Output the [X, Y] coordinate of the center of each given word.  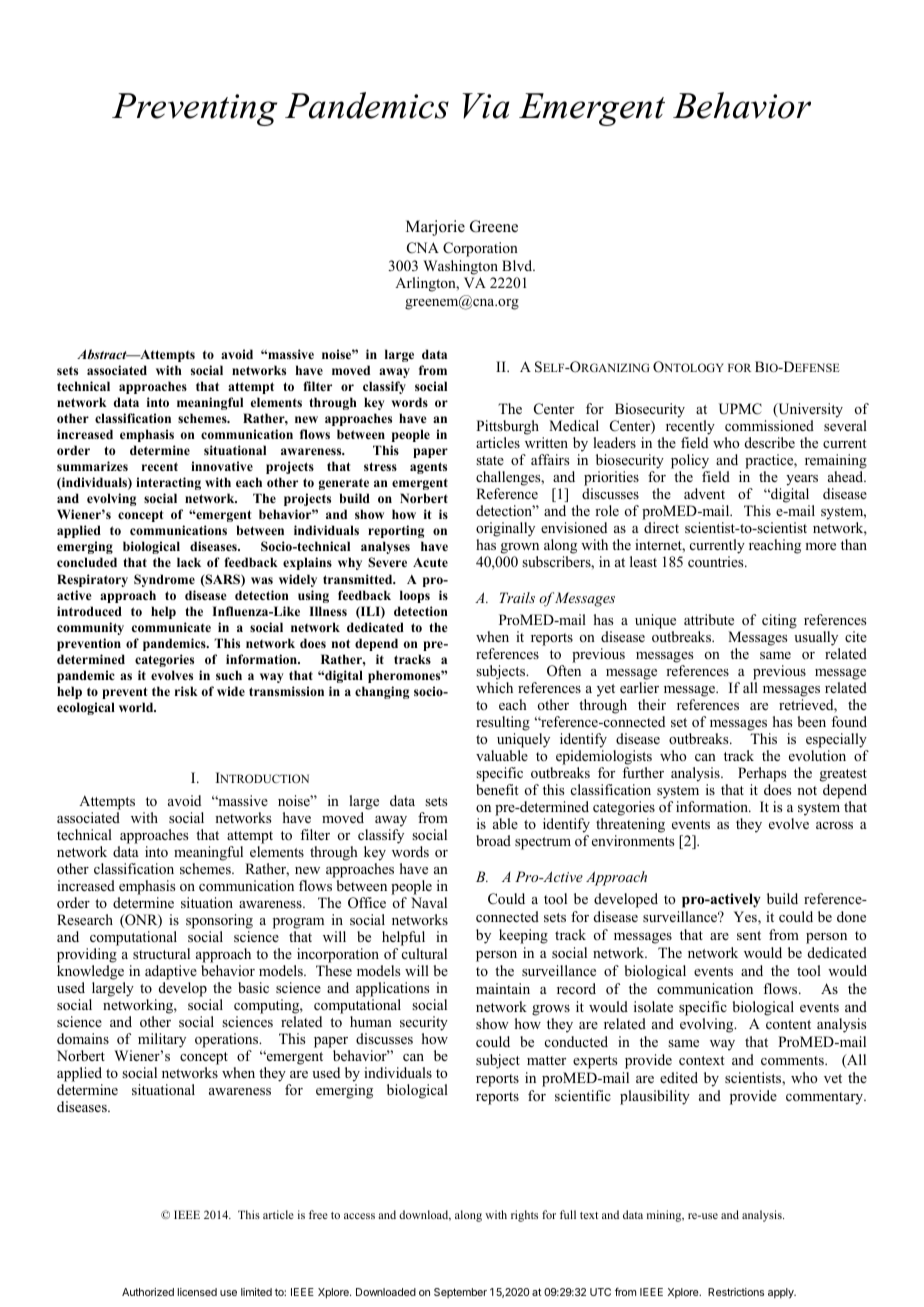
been [812, 721]
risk [186, 691]
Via [486, 106]
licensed [197, 1292]
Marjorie [435, 228]
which [494, 687]
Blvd [518, 265]
